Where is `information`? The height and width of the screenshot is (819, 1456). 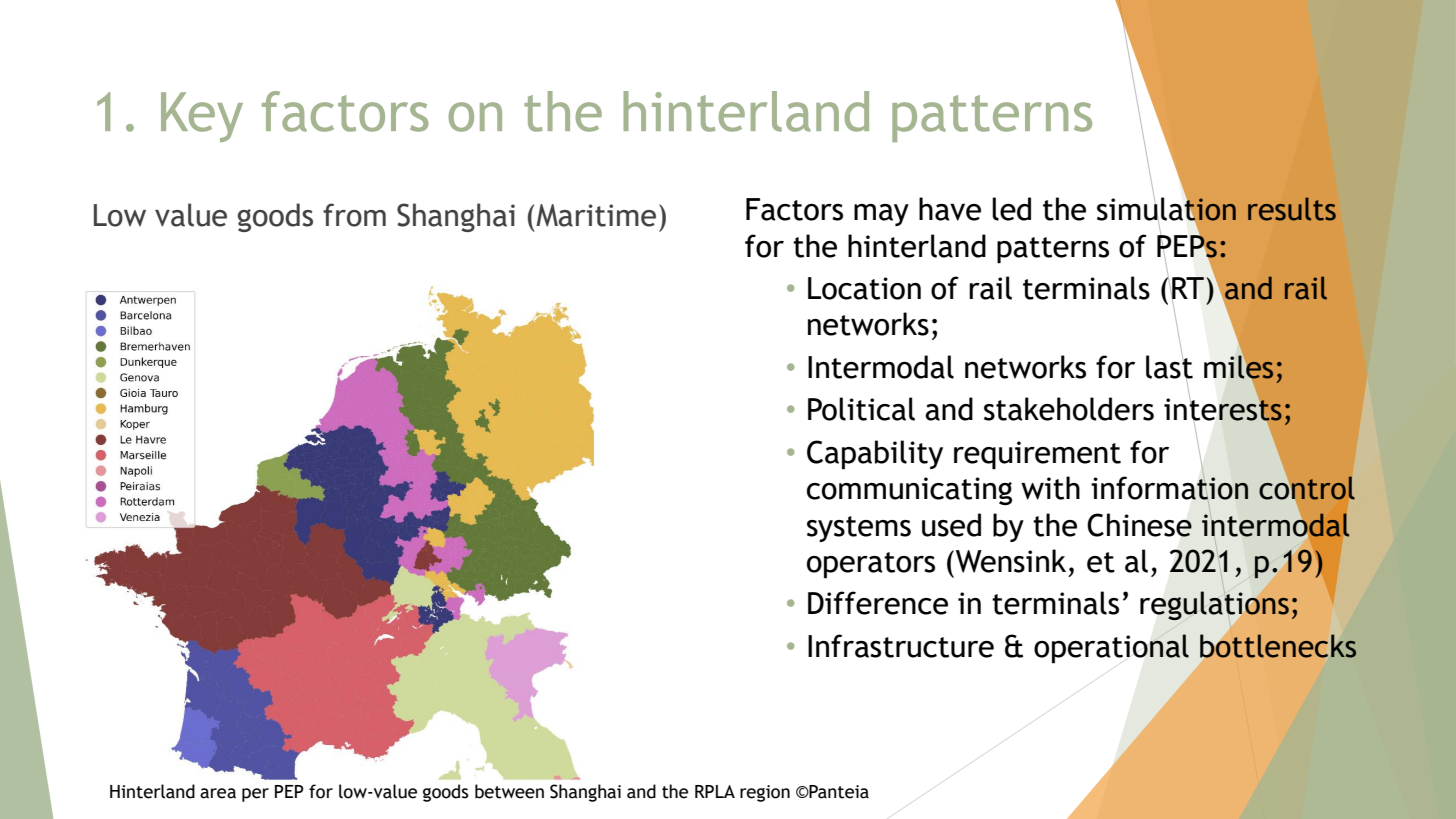 information is located at coordinates (1170, 488).
